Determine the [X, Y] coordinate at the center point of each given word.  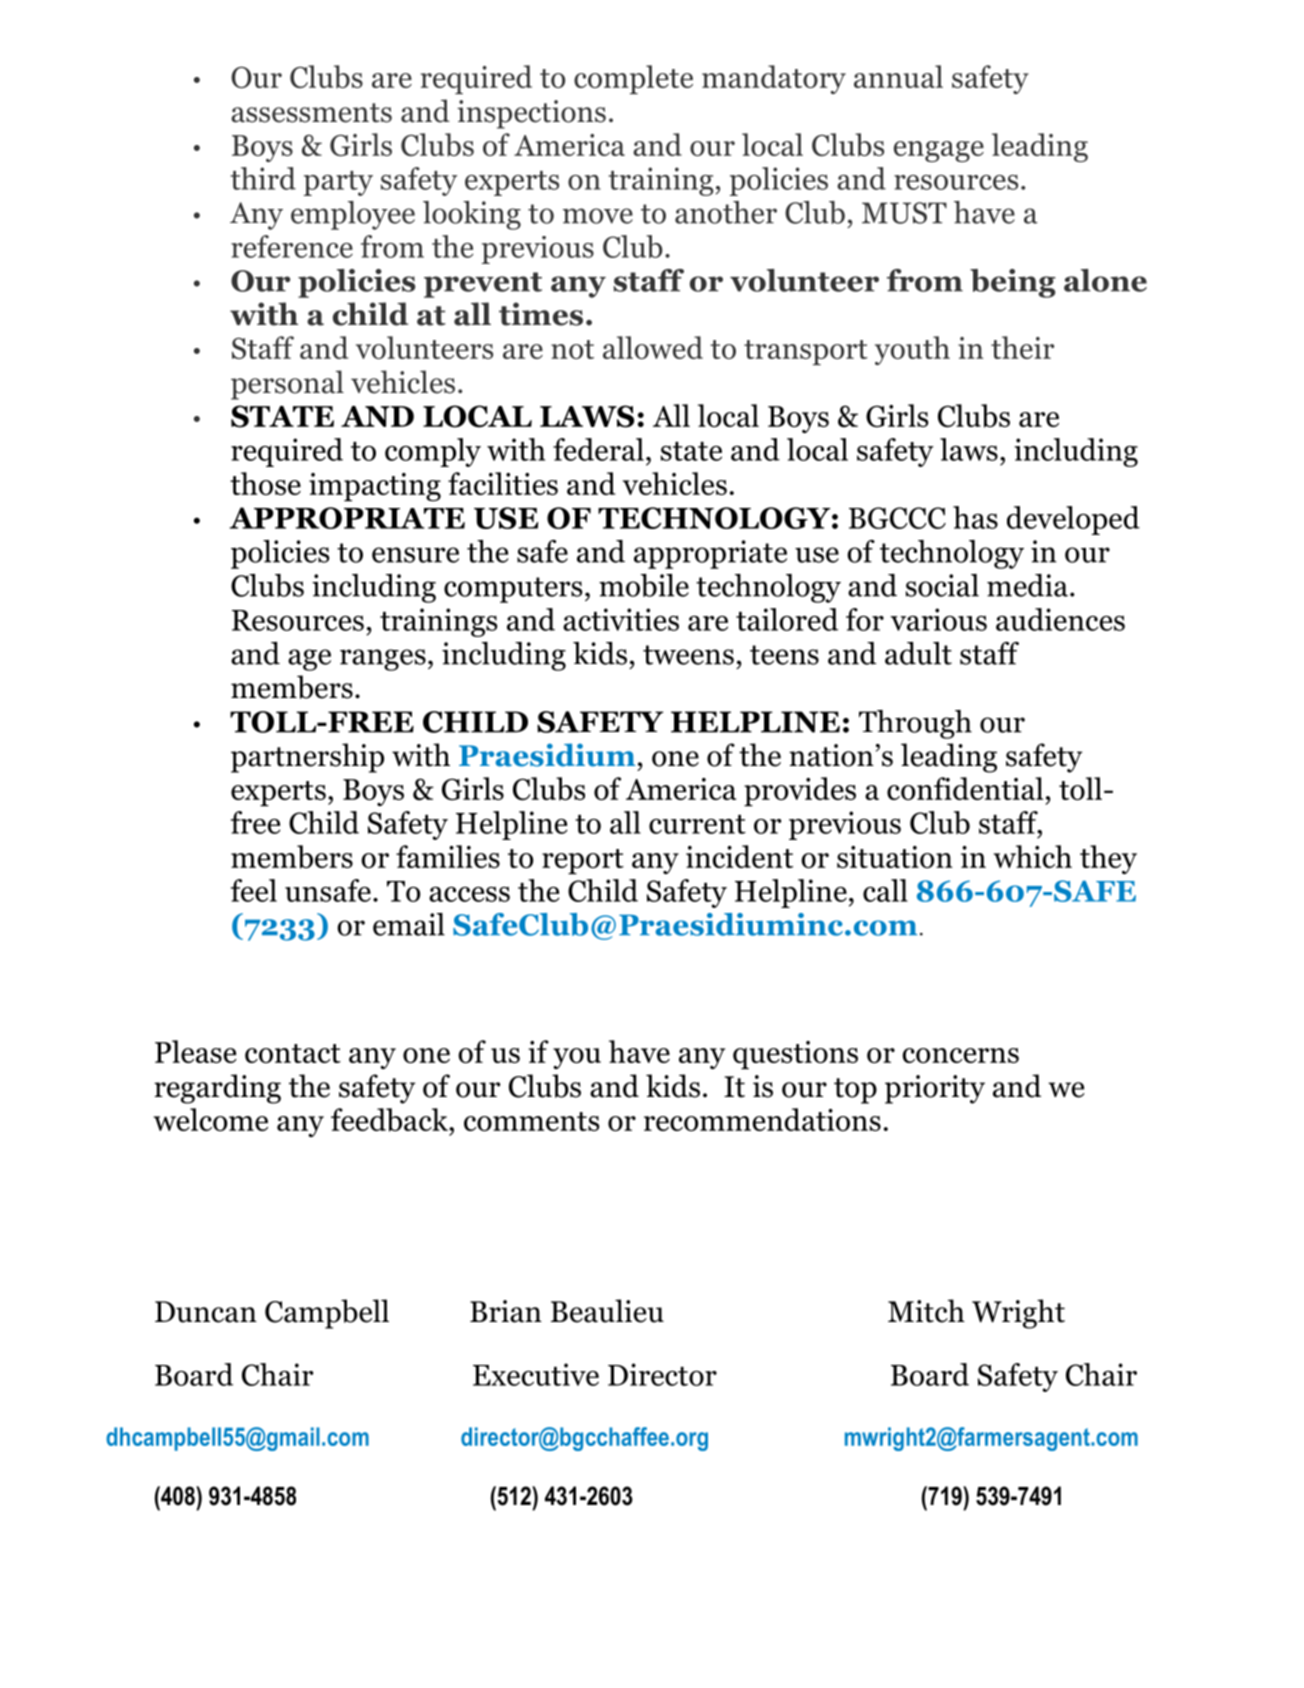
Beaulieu [607, 1311]
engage [939, 151]
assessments [311, 113]
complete [633, 79]
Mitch [926, 1311]
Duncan [206, 1312]
